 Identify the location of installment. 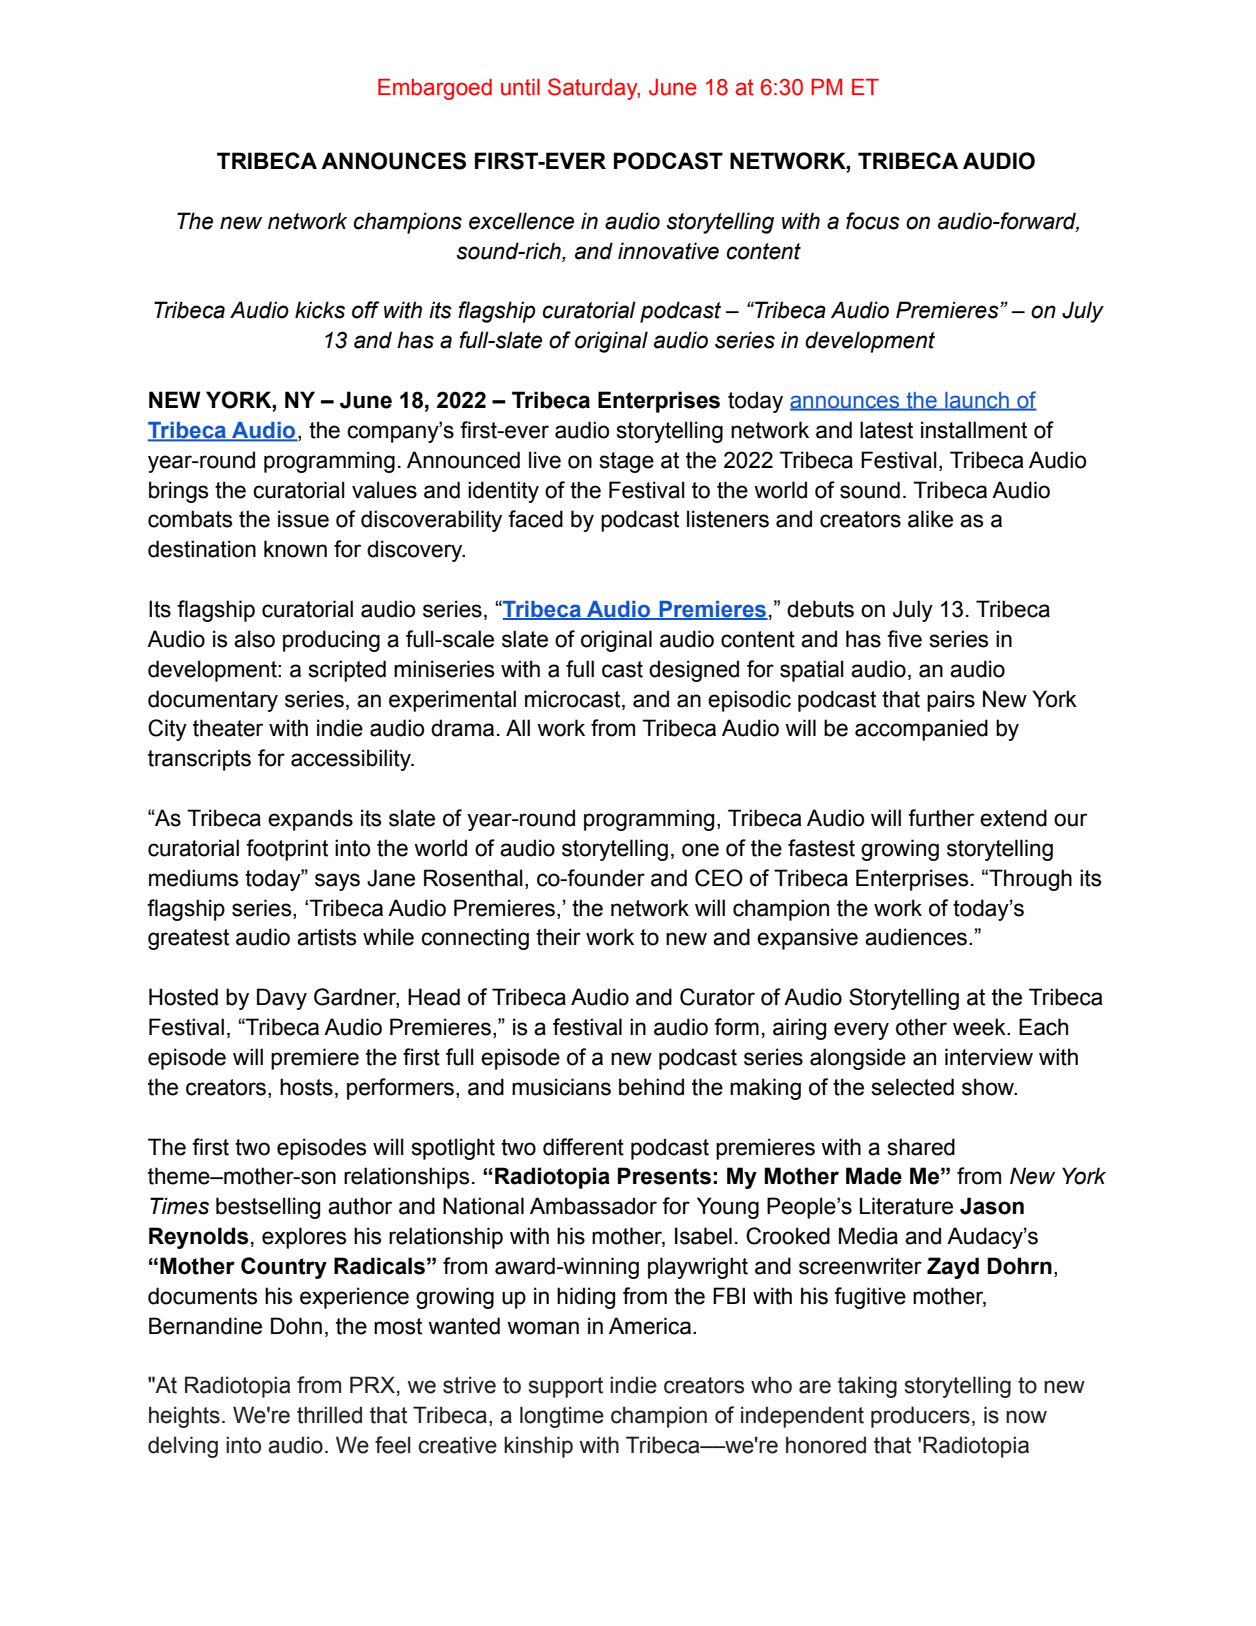
(974, 430).
